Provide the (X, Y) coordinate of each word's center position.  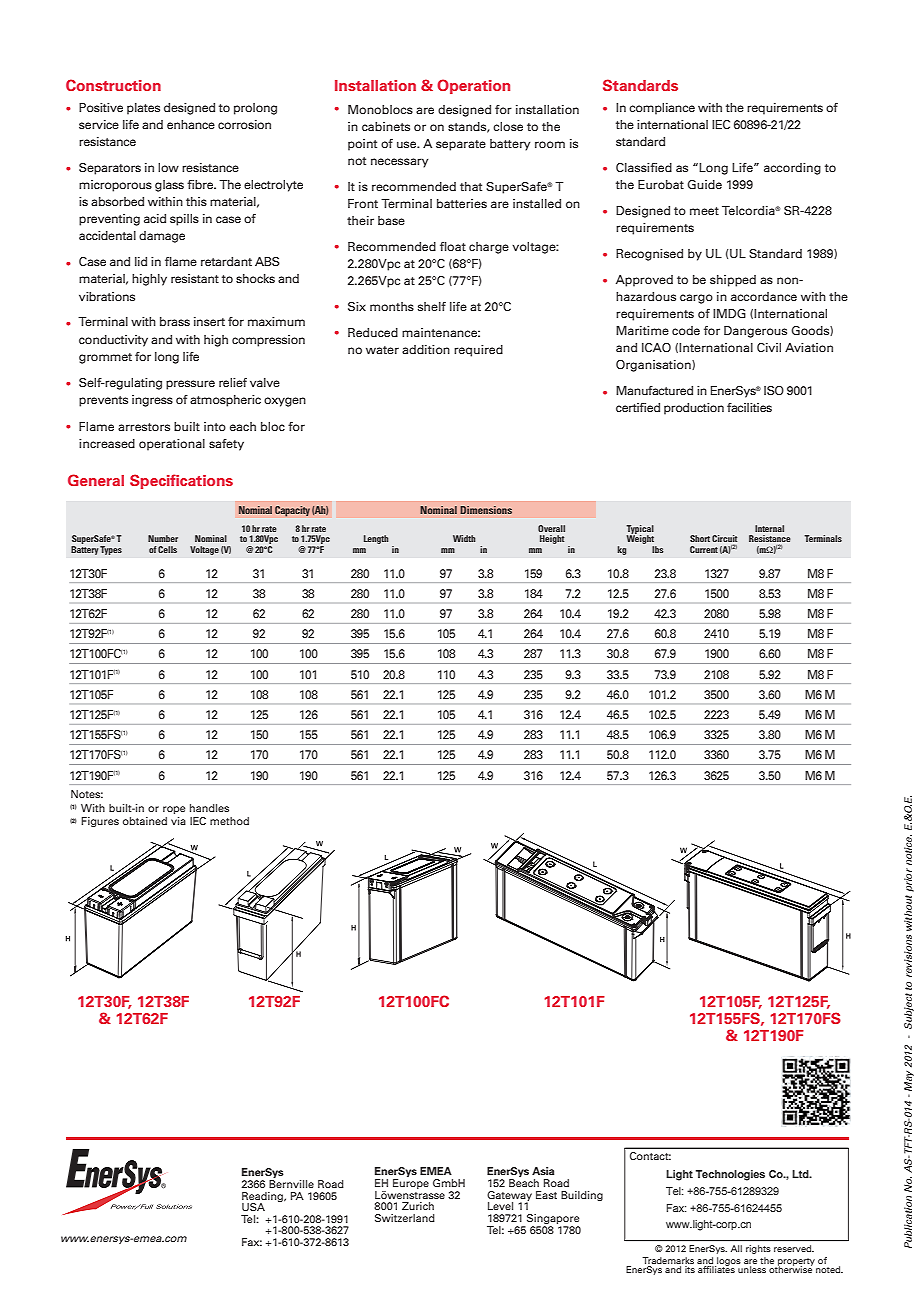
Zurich (418, 1206)
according (792, 169)
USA (253, 1207)
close (508, 126)
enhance (191, 124)
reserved (794, 1248)
